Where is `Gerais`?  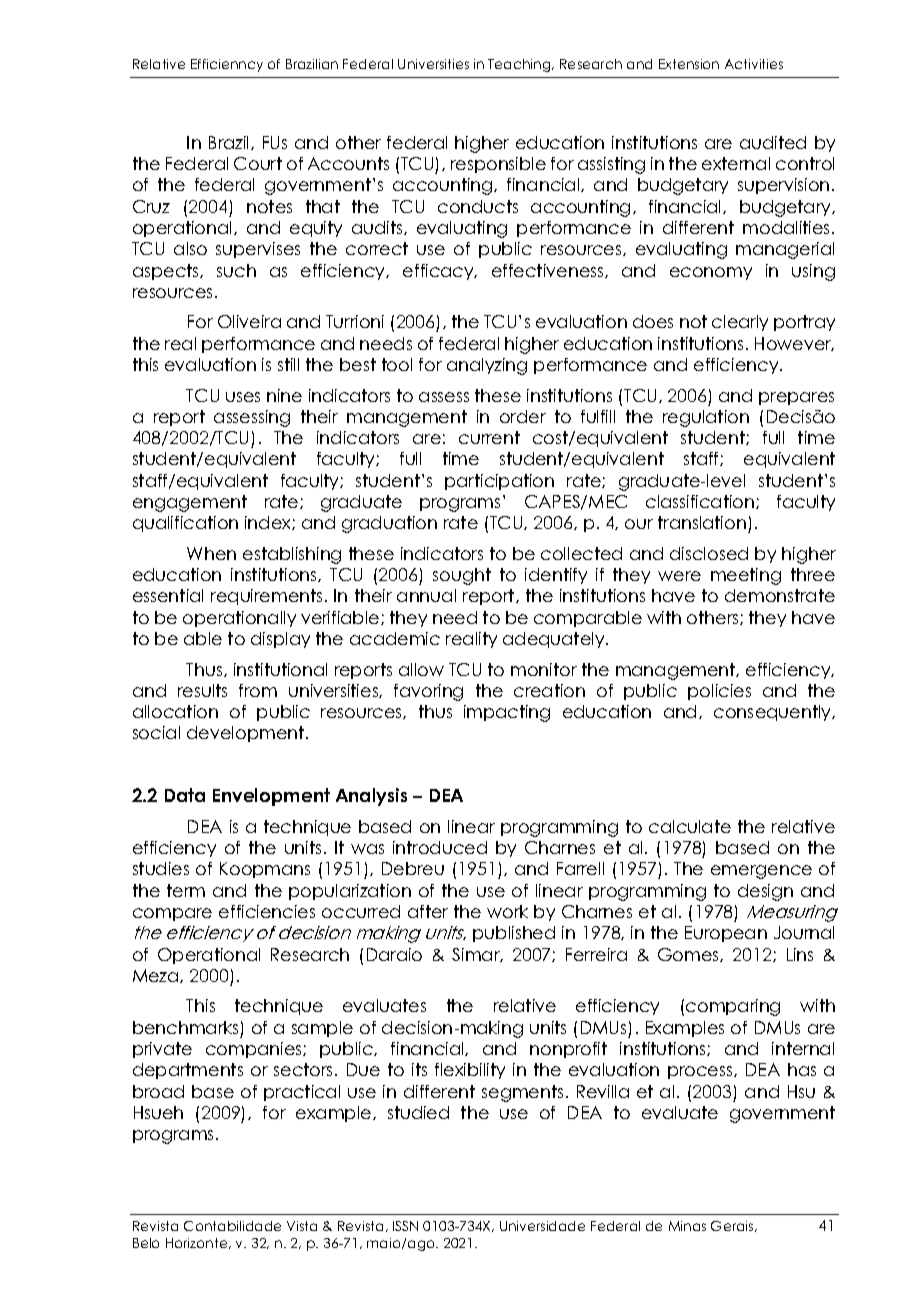
Gerais is located at coordinates (733, 1226).
